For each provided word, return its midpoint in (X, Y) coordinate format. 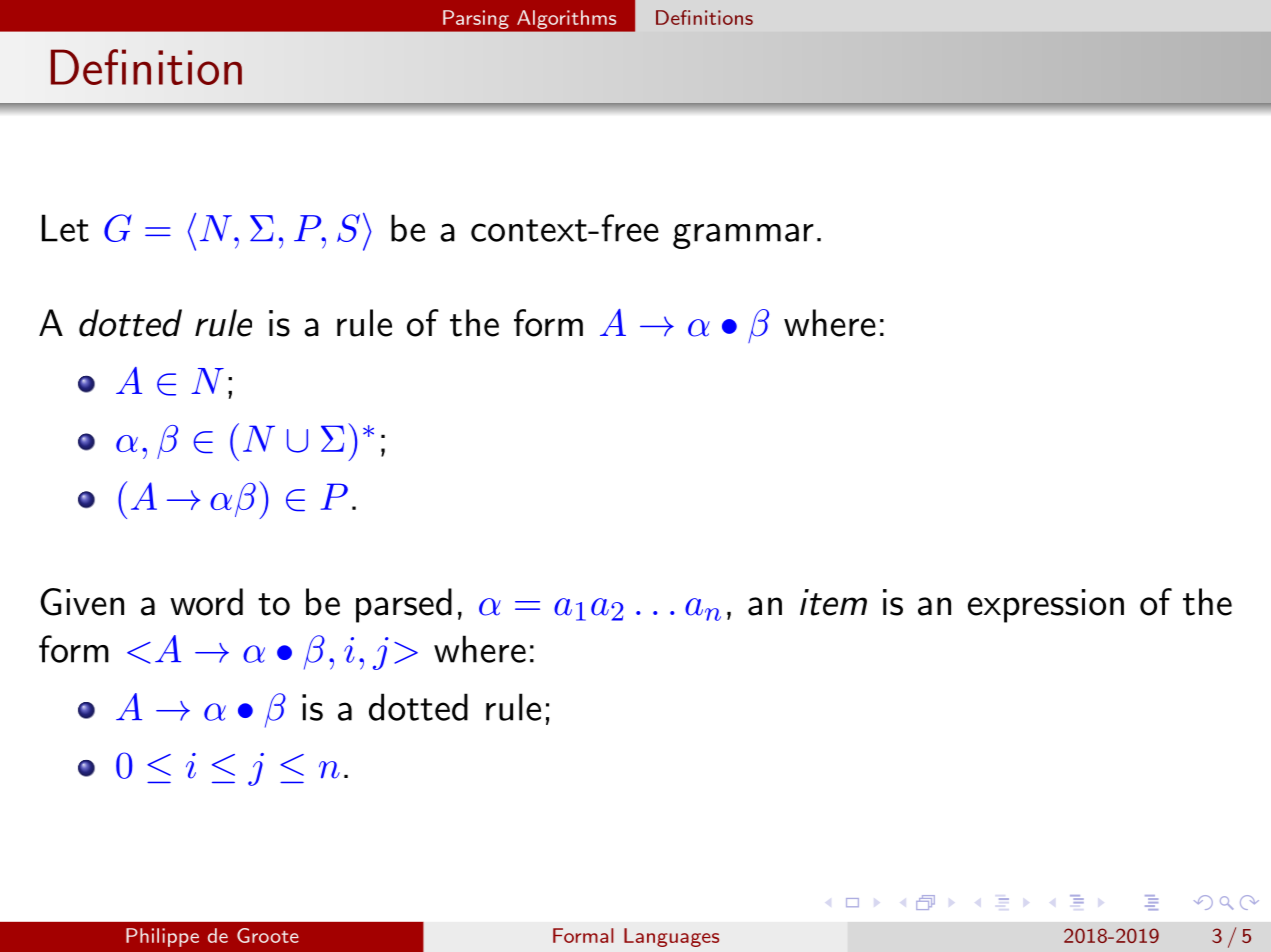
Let (65, 228)
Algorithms (566, 19)
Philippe (162, 937)
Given (82, 602)
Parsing (476, 19)
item (833, 602)
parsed (404, 605)
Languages (671, 937)
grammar (743, 236)
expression (1046, 606)
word (206, 602)
